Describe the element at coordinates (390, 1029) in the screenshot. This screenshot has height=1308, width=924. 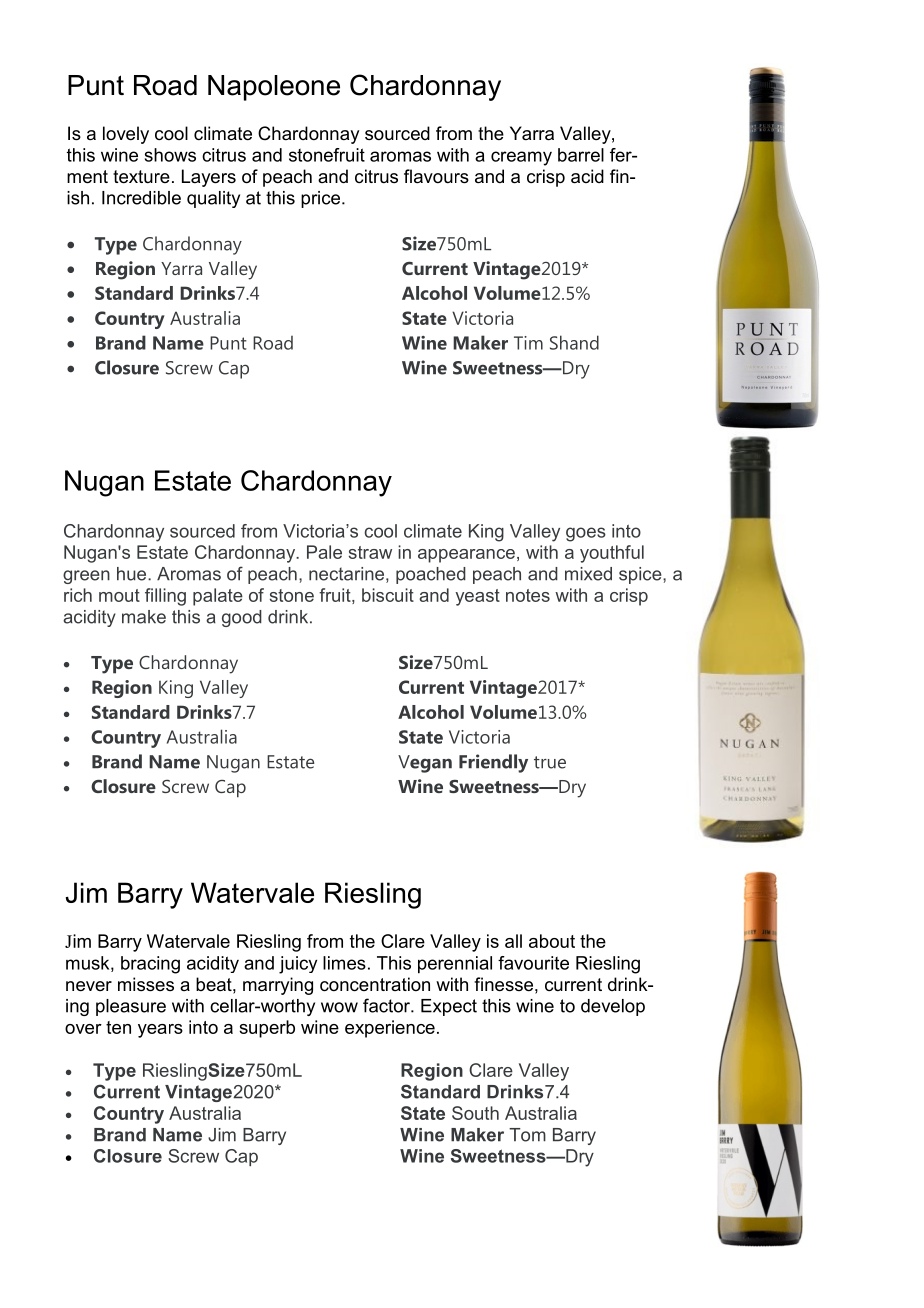
I see `experience` at that location.
